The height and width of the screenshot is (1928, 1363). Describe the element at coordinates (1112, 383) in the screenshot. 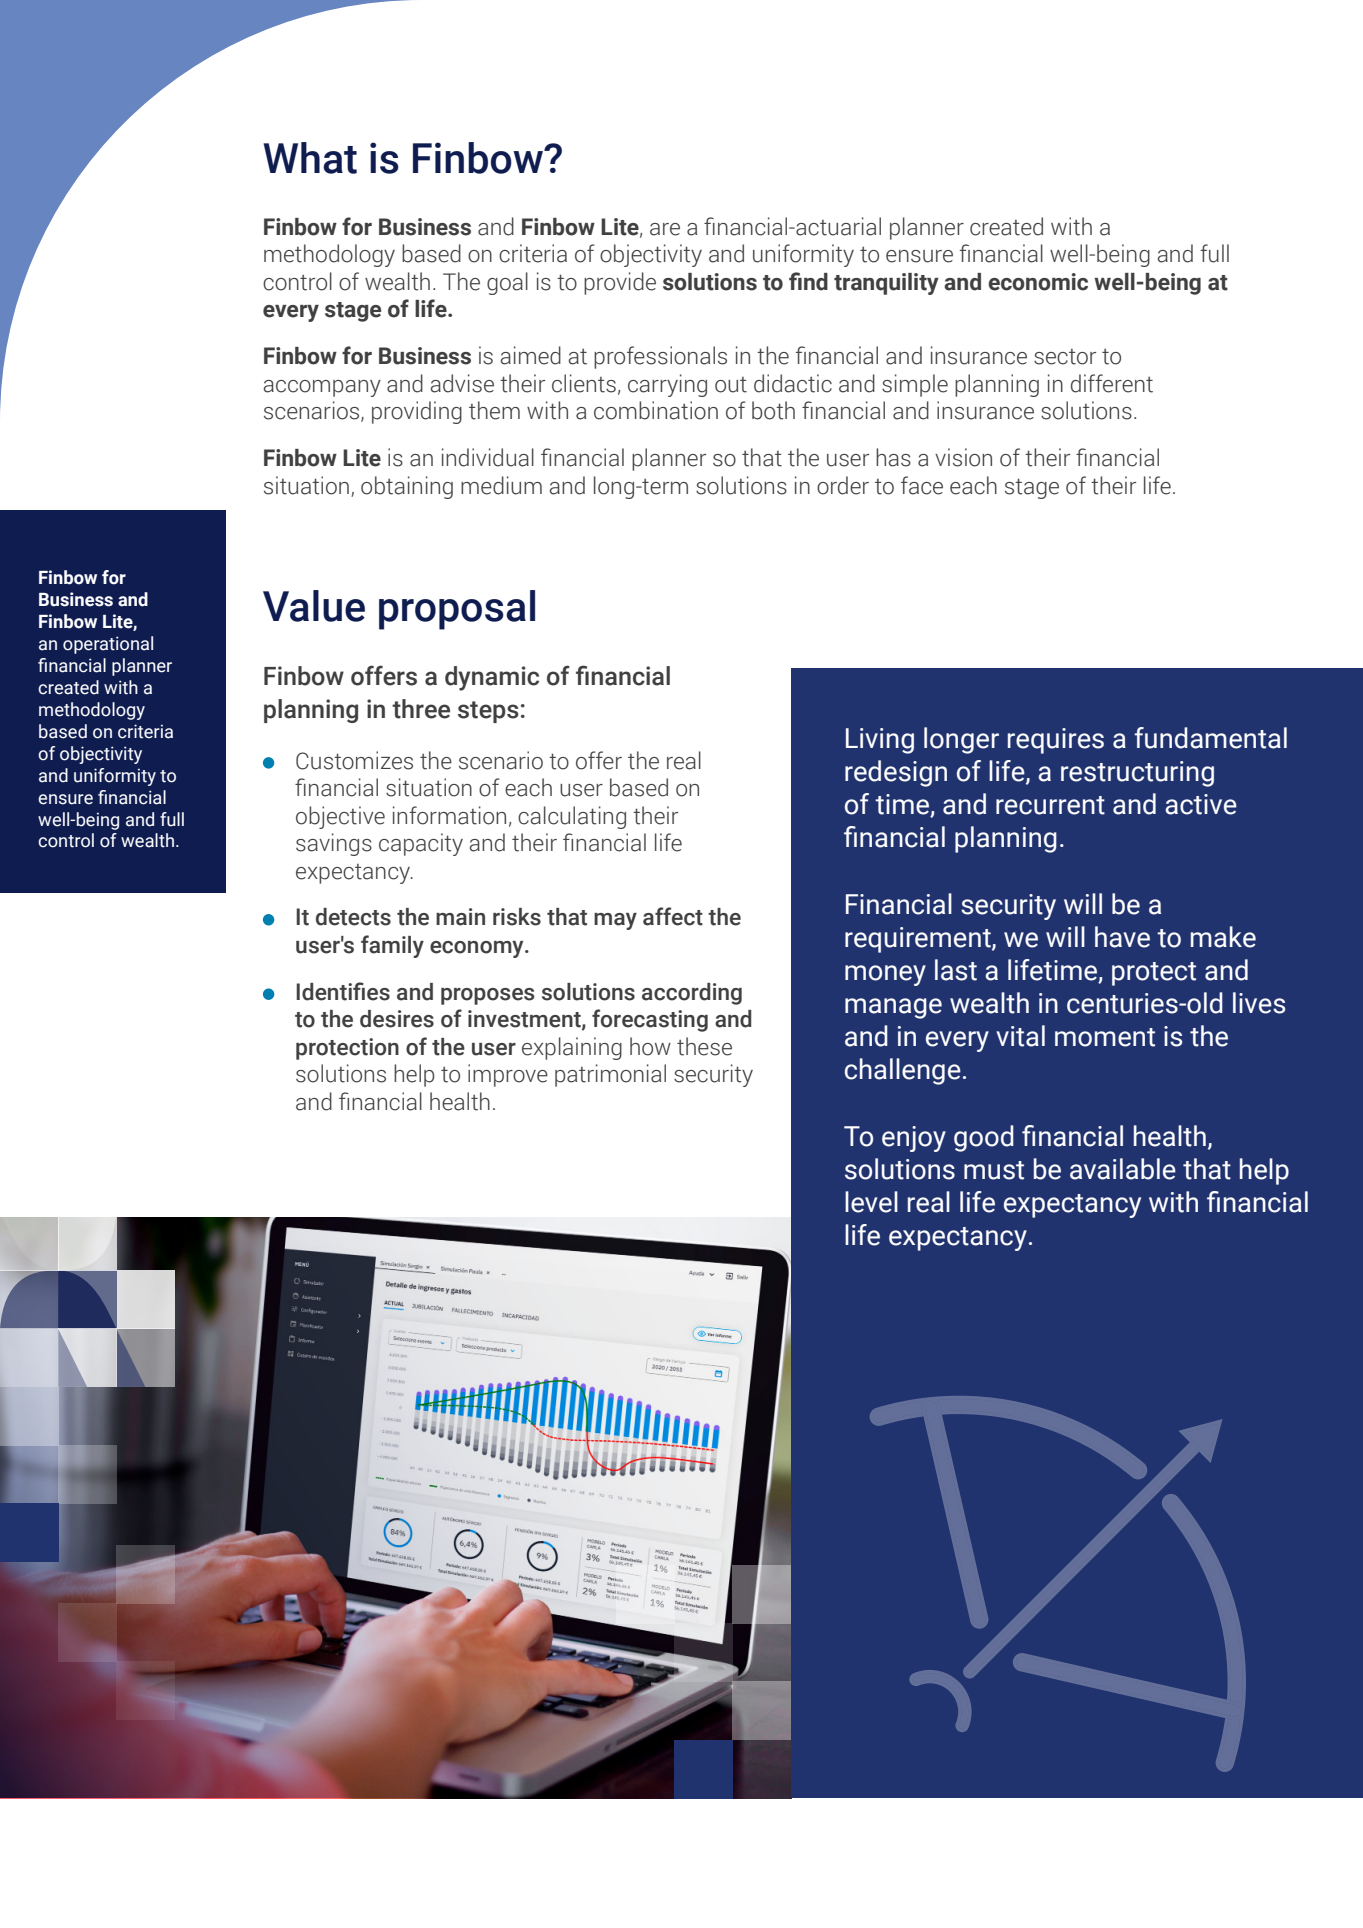

I see `different` at that location.
